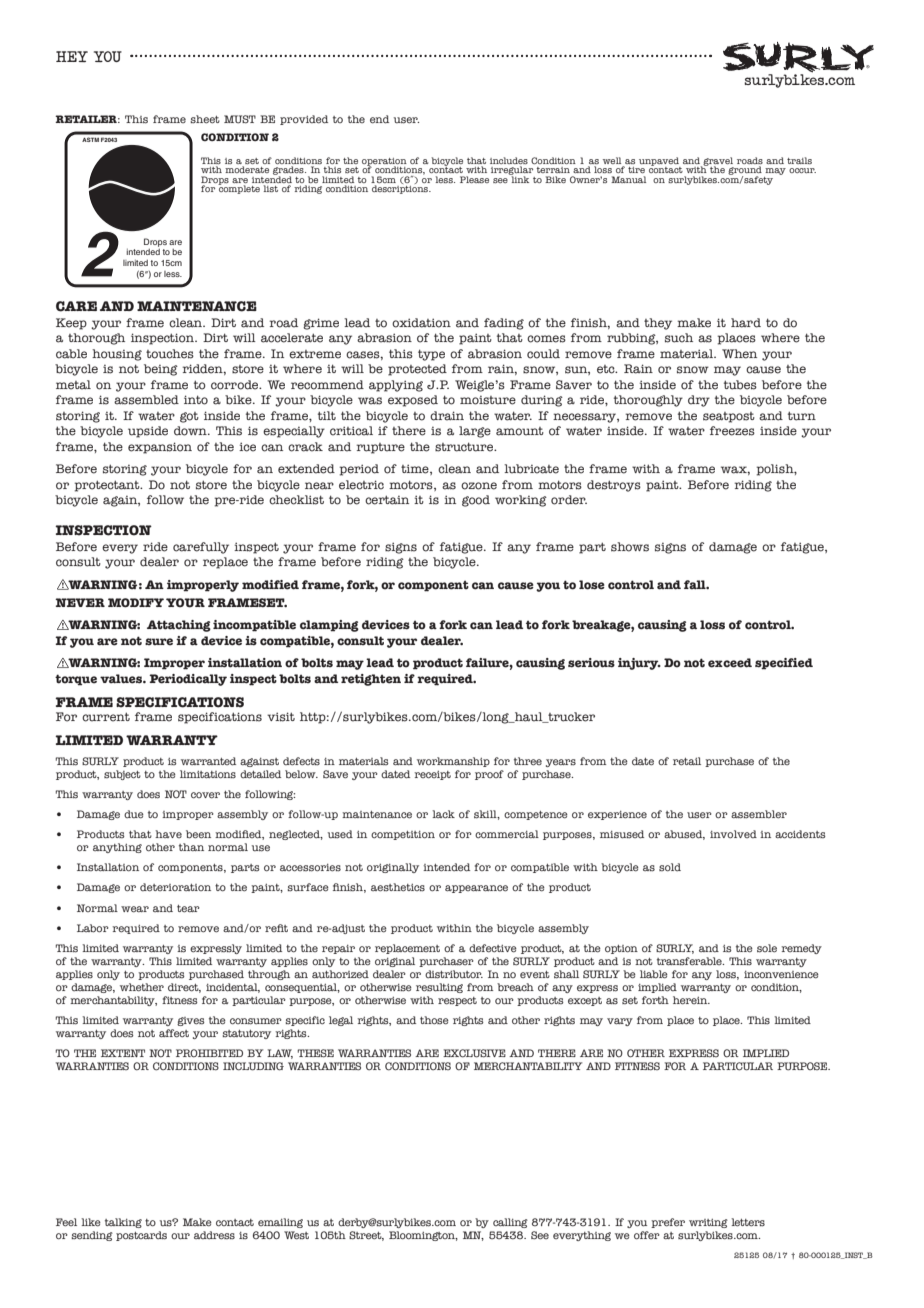 The width and height of the document is (924, 1308). What do you see at coordinates (636, 170) in the document?
I see `tire` at bounding box center [636, 170].
